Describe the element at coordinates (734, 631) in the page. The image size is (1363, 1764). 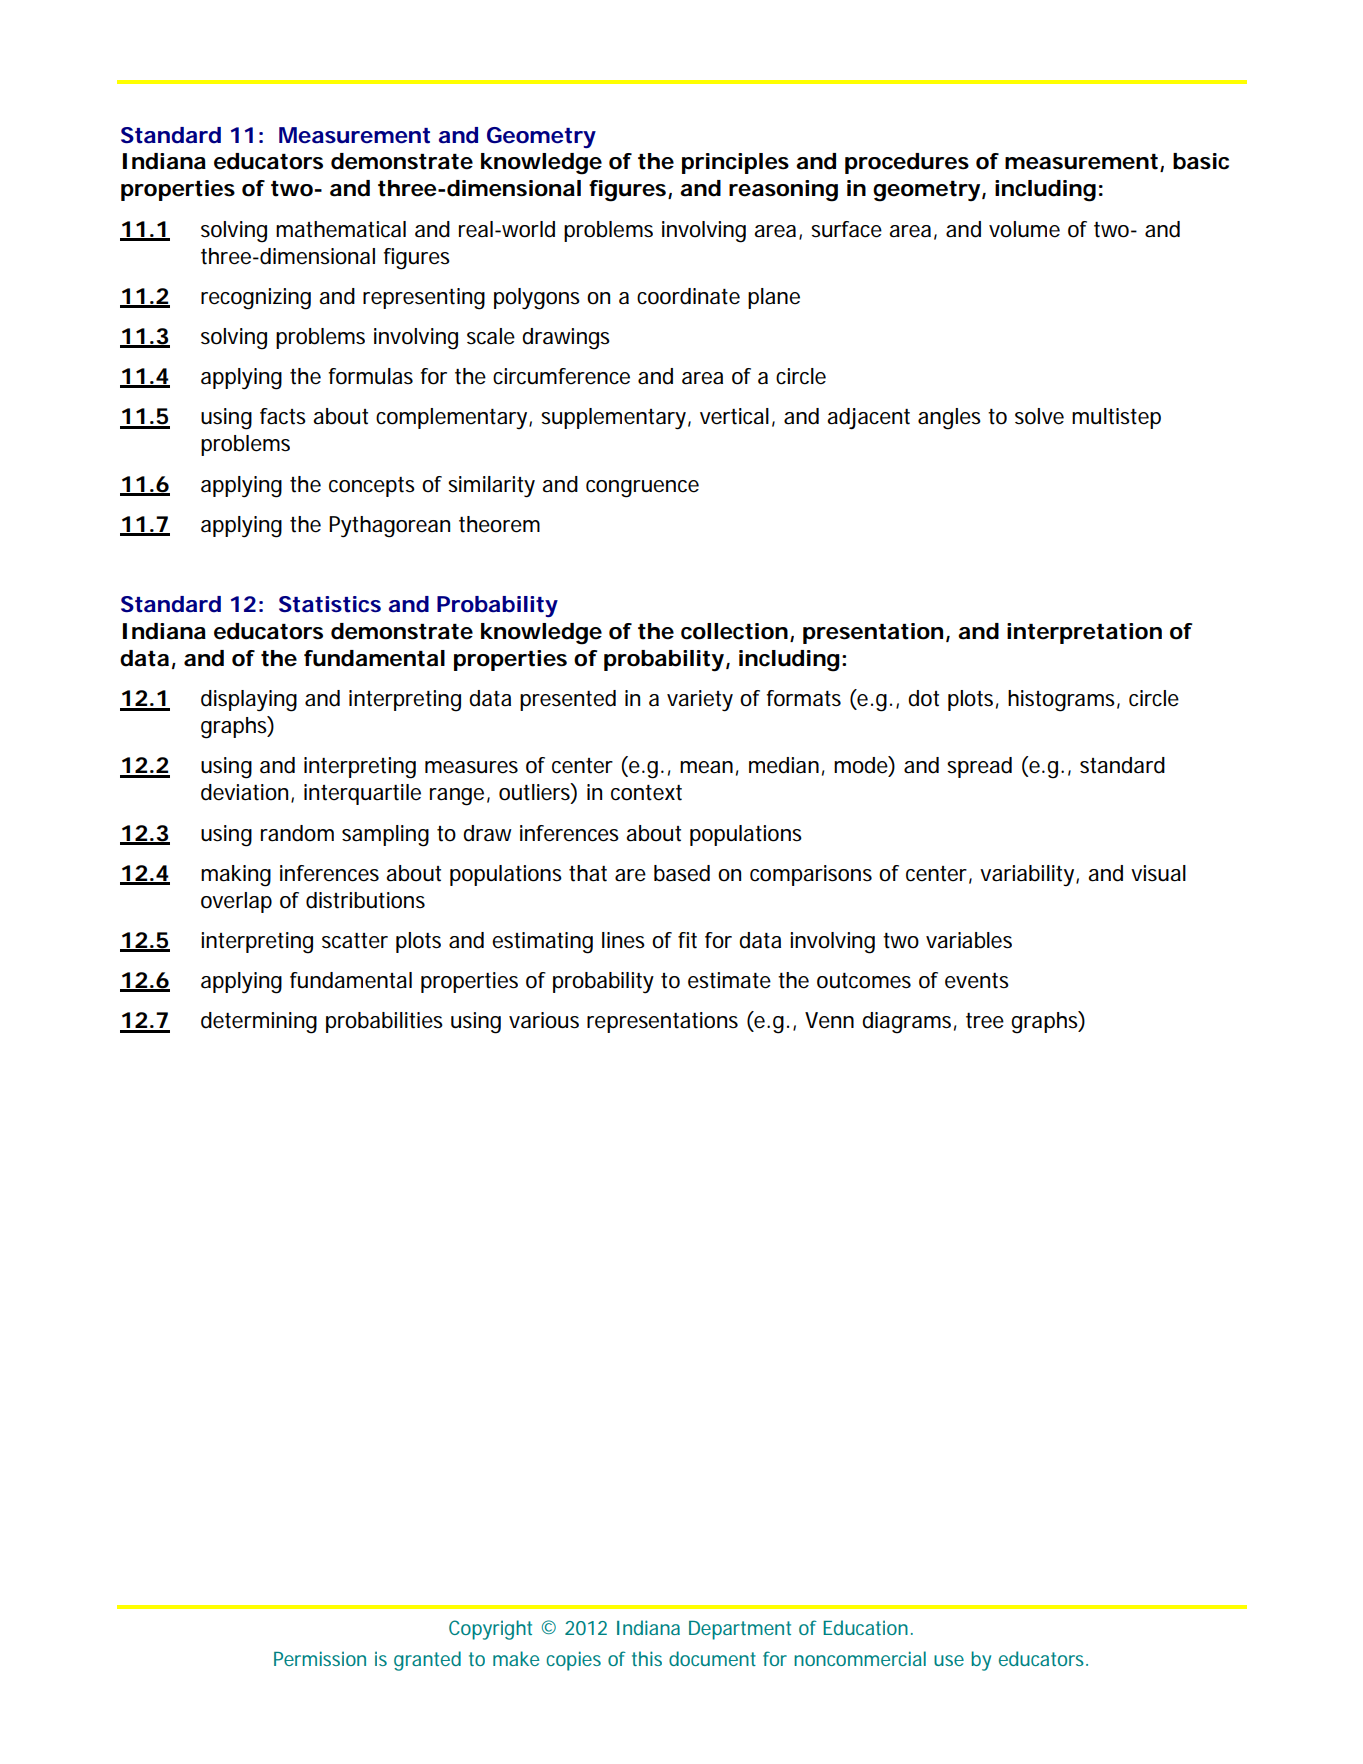
I see `collection` at that location.
